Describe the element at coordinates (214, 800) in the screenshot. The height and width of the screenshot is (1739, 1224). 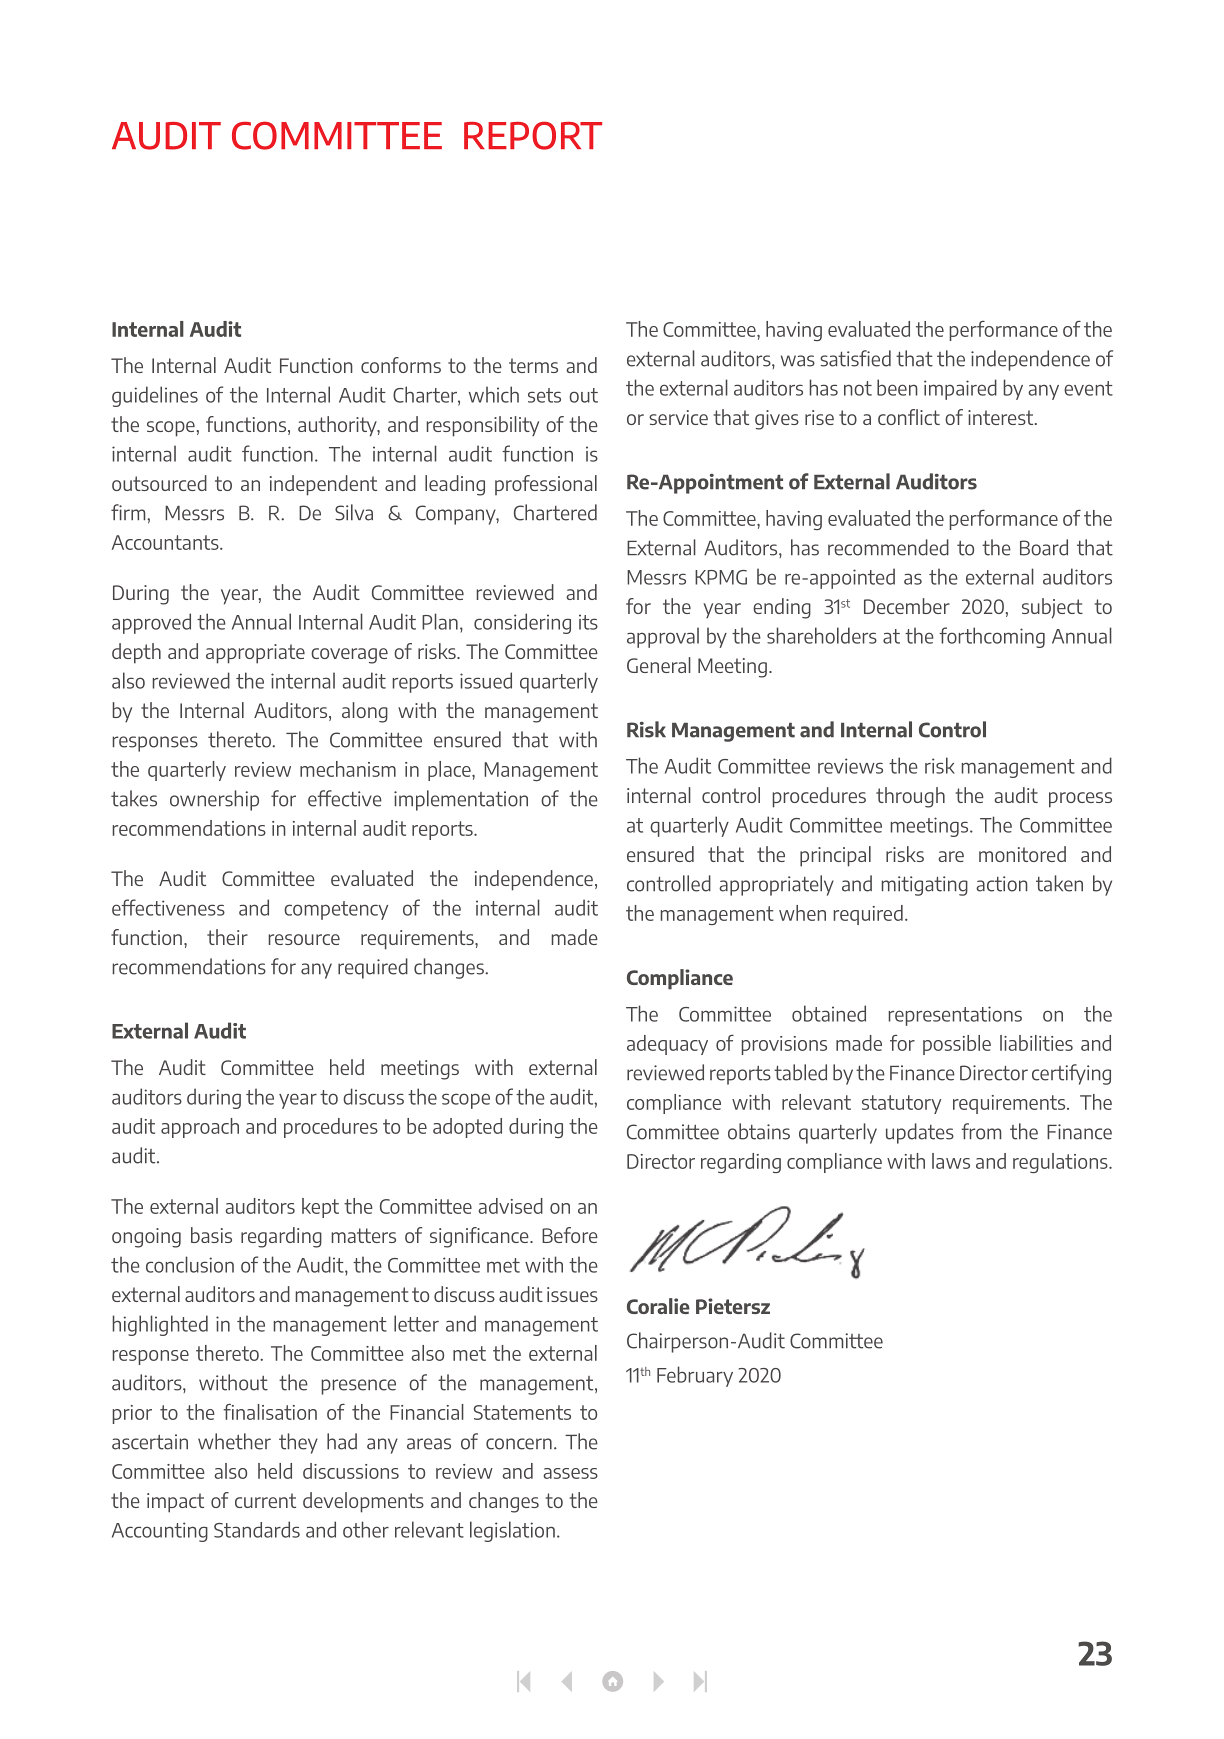
I see `ownership` at that location.
